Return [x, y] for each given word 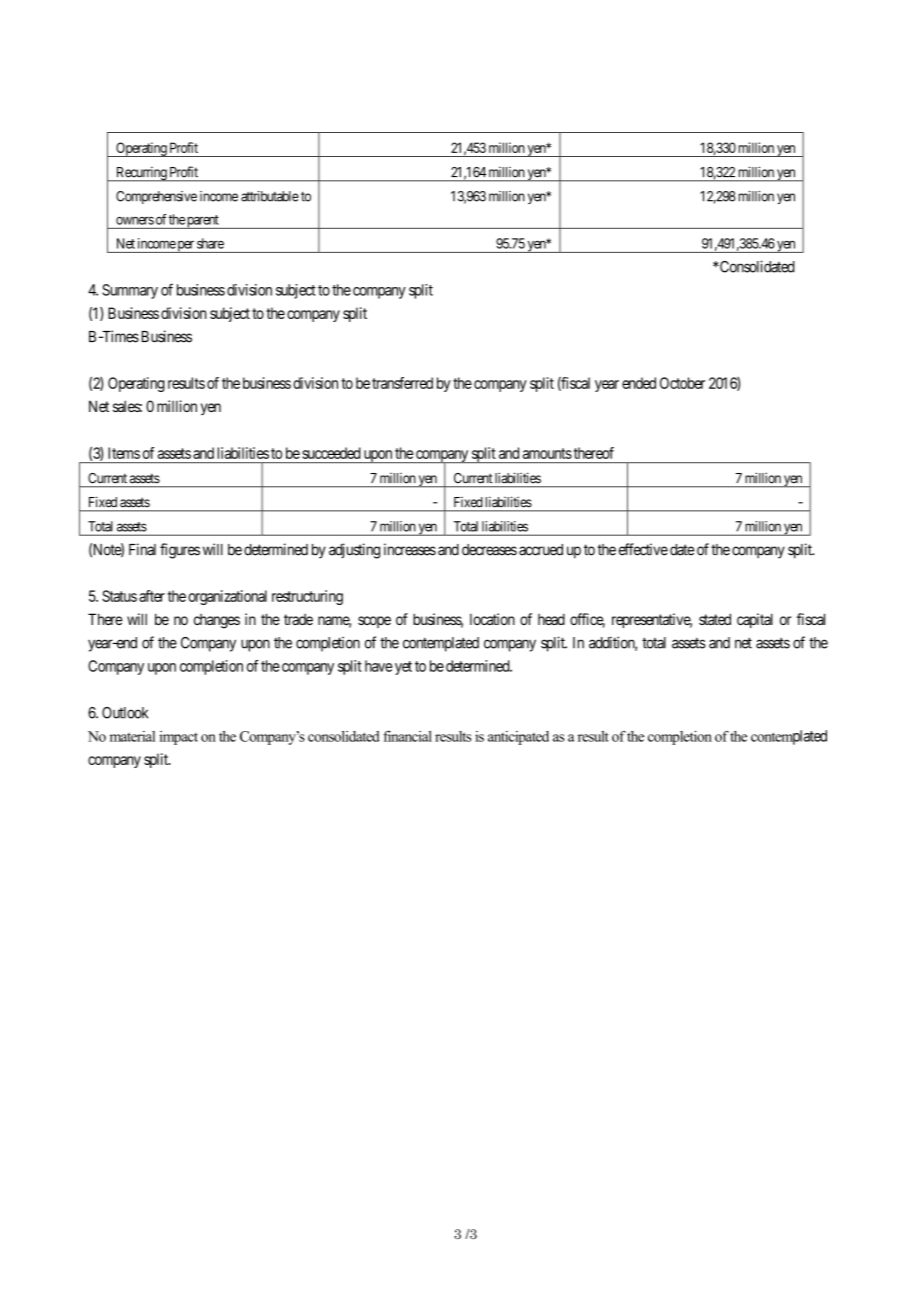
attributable [270, 196]
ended [639, 383]
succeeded [331, 453]
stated [715, 619]
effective [643, 549]
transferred [402, 383]
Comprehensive [156, 197]
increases [410, 549]
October [682, 383]
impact [178, 738]
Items [124, 453]
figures [180, 551]
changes [217, 621]
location [492, 619]
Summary [130, 291]
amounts [547, 453]
